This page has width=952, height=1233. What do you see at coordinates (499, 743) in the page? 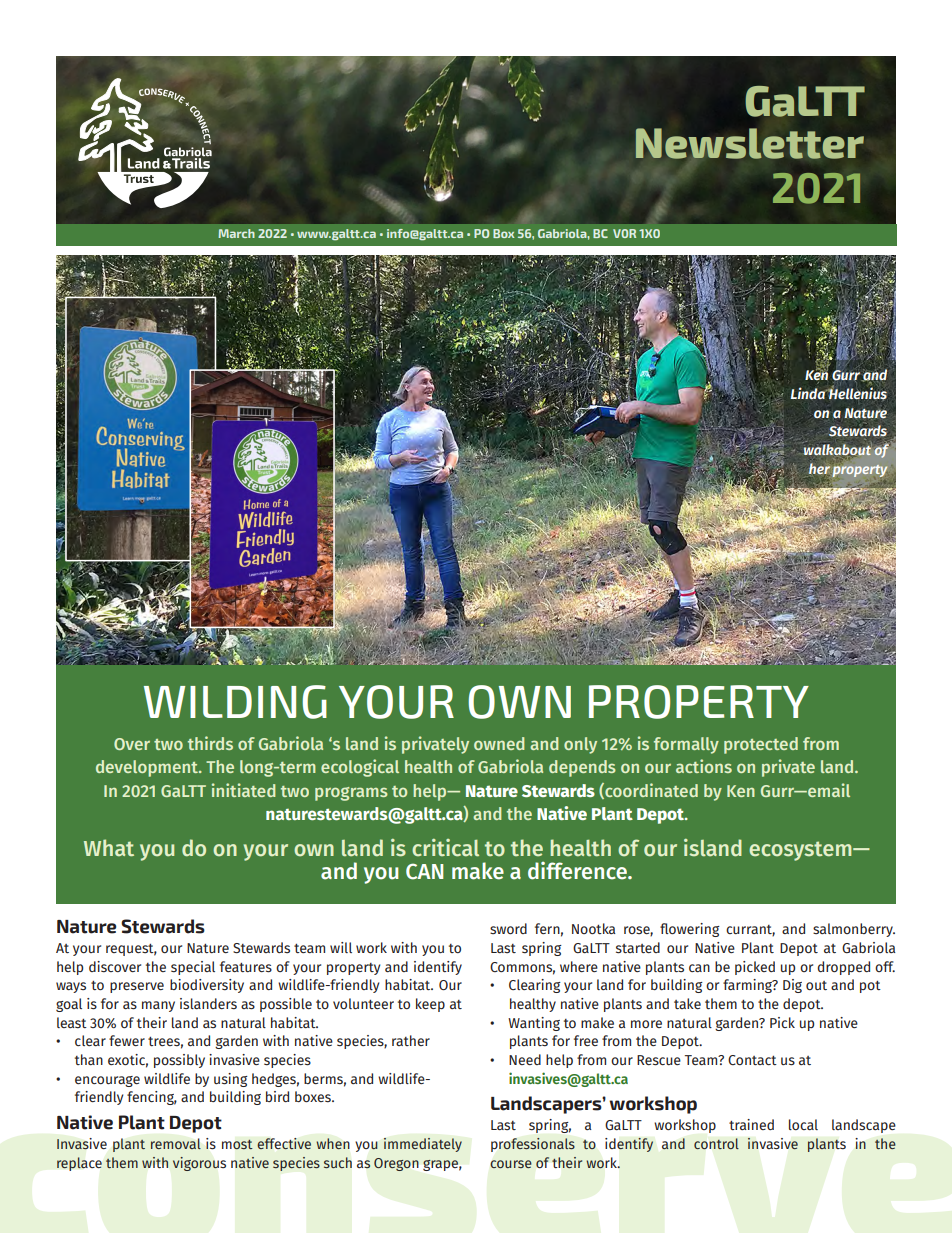
I see `owned` at bounding box center [499, 743].
